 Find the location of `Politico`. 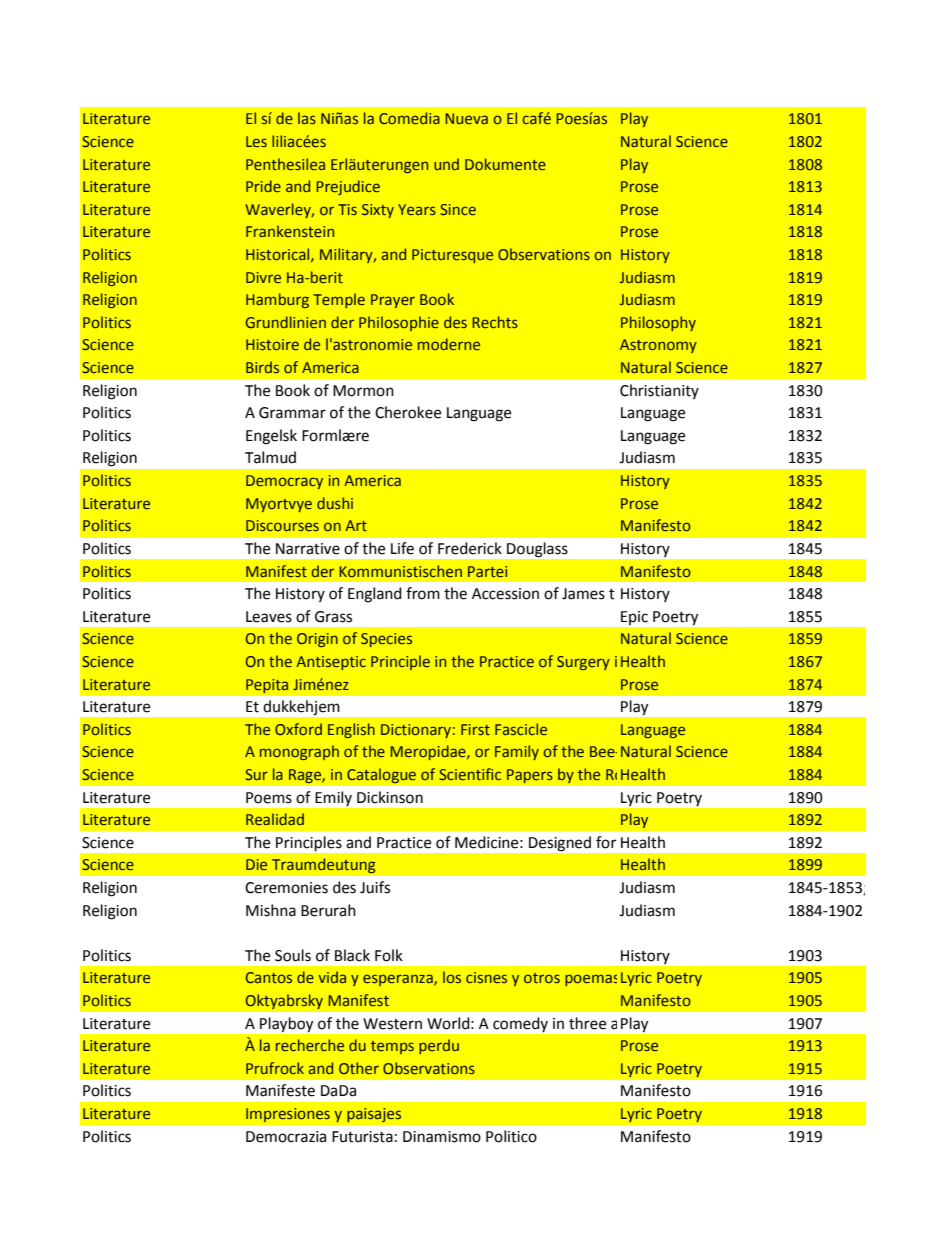

Politico is located at coordinates (511, 1136).
